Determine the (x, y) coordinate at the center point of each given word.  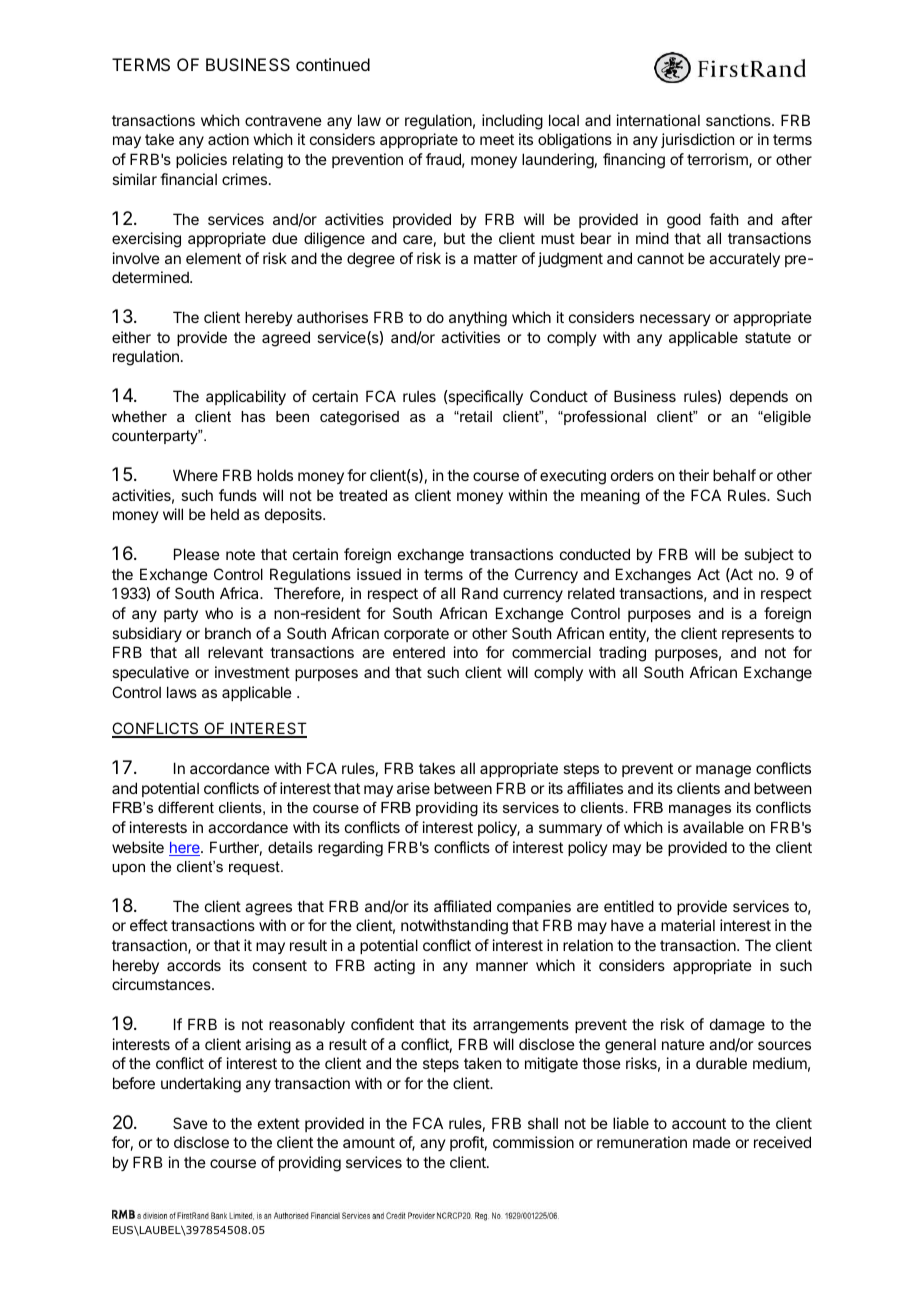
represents (758, 635)
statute (768, 337)
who (219, 613)
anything (478, 319)
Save (190, 1123)
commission (533, 1142)
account (699, 1123)
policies (201, 160)
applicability (246, 397)
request (255, 868)
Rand (480, 593)
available (713, 827)
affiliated (462, 906)
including (512, 122)
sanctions (739, 120)
